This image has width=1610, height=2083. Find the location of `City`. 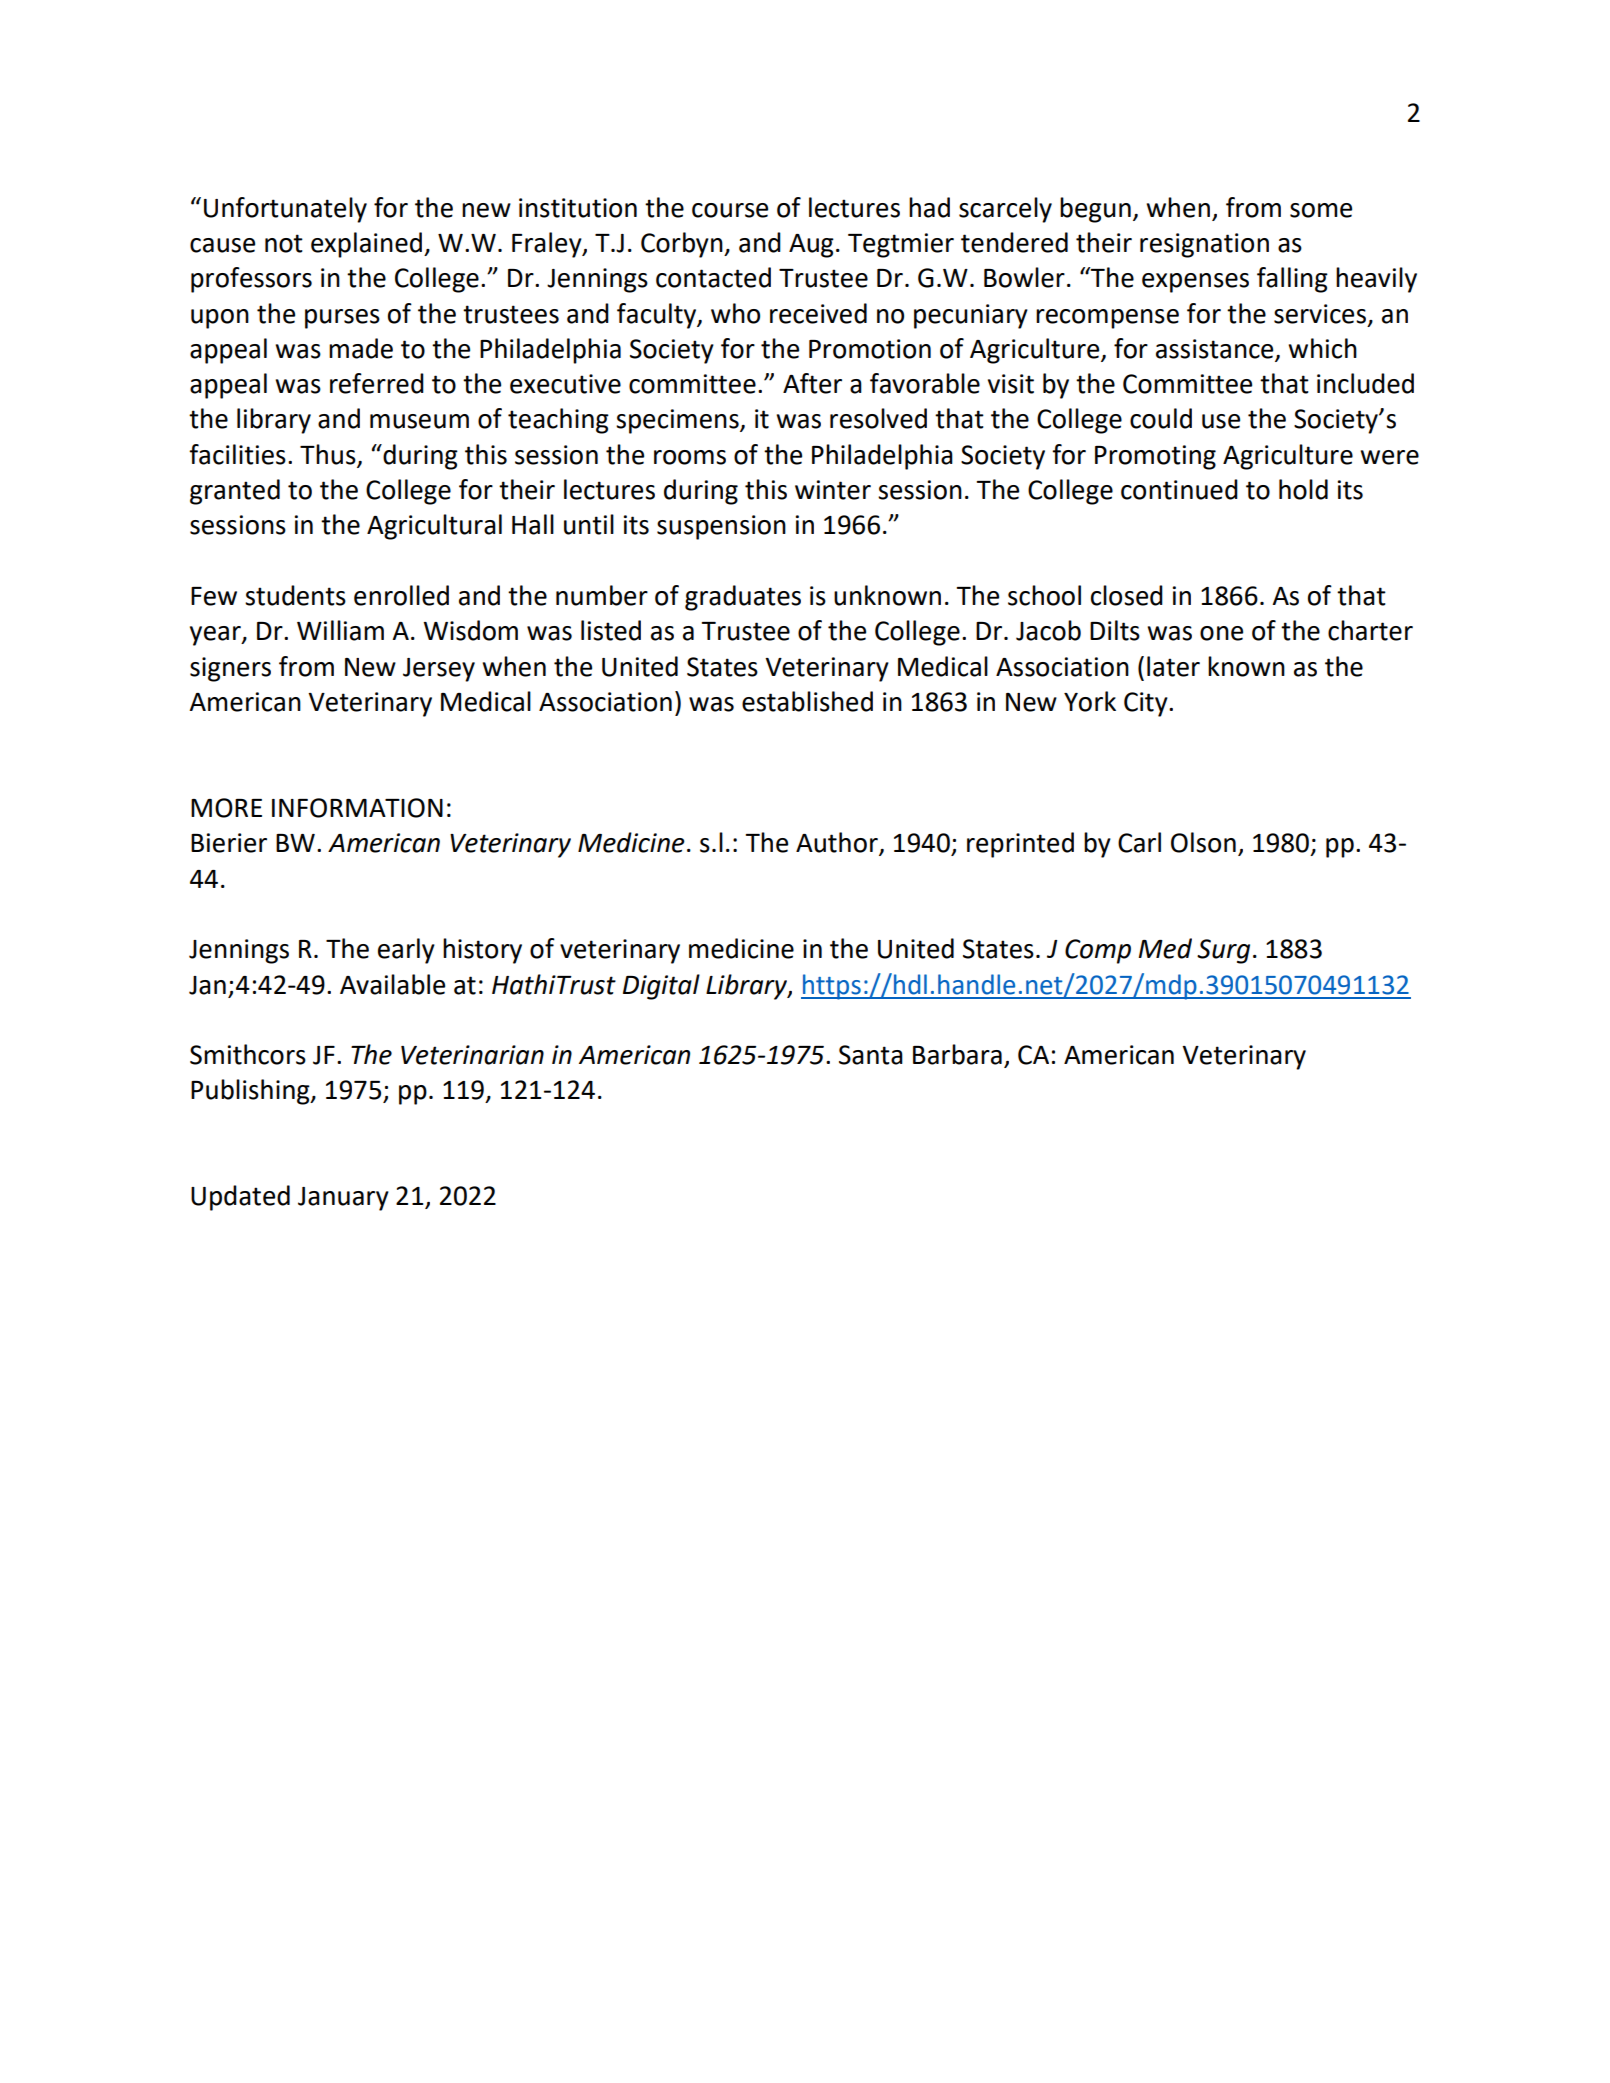

City is located at coordinates (1147, 704).
